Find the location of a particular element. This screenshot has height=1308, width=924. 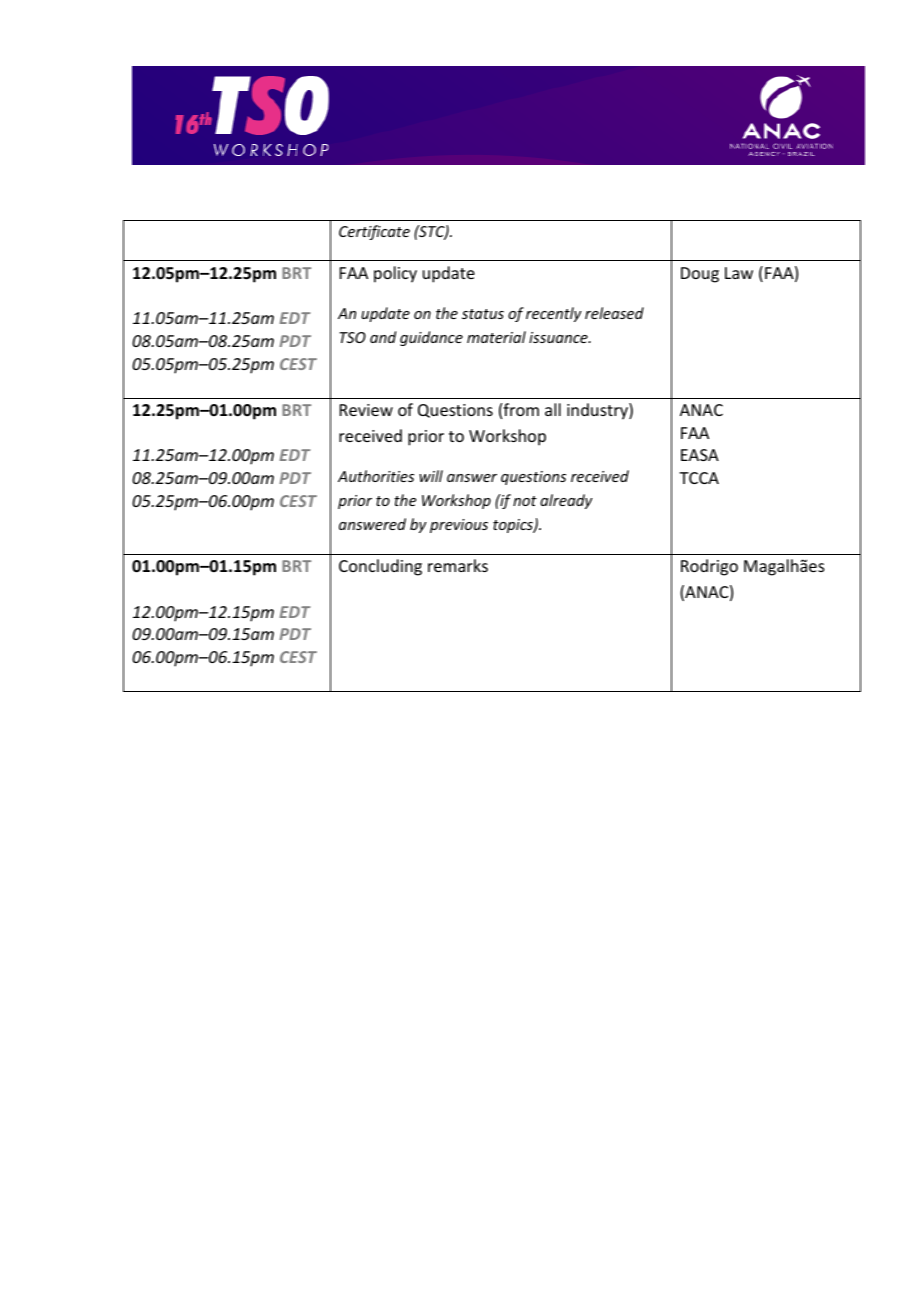

Concluding is located at coordinates (380, 567).
